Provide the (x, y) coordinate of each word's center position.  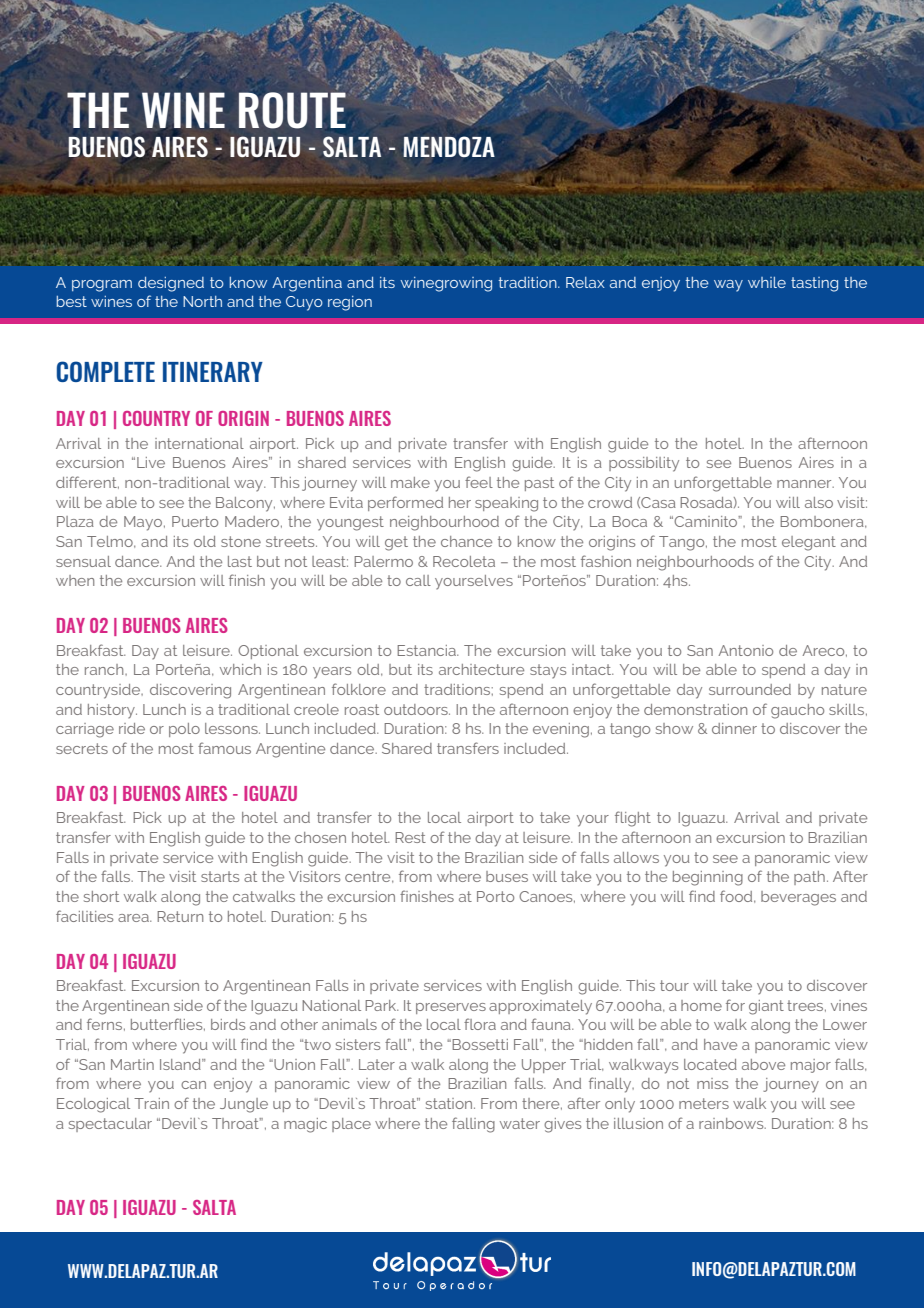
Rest (410, 837)
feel (479, 482)
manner (805, 484)
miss (712, 1083)
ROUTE (292, 110)
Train (151, 1103)
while (767, 282)
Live (151, 462)
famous (224, 748)
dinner (734, 728)
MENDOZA (449, 146)
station (450, 1103)
